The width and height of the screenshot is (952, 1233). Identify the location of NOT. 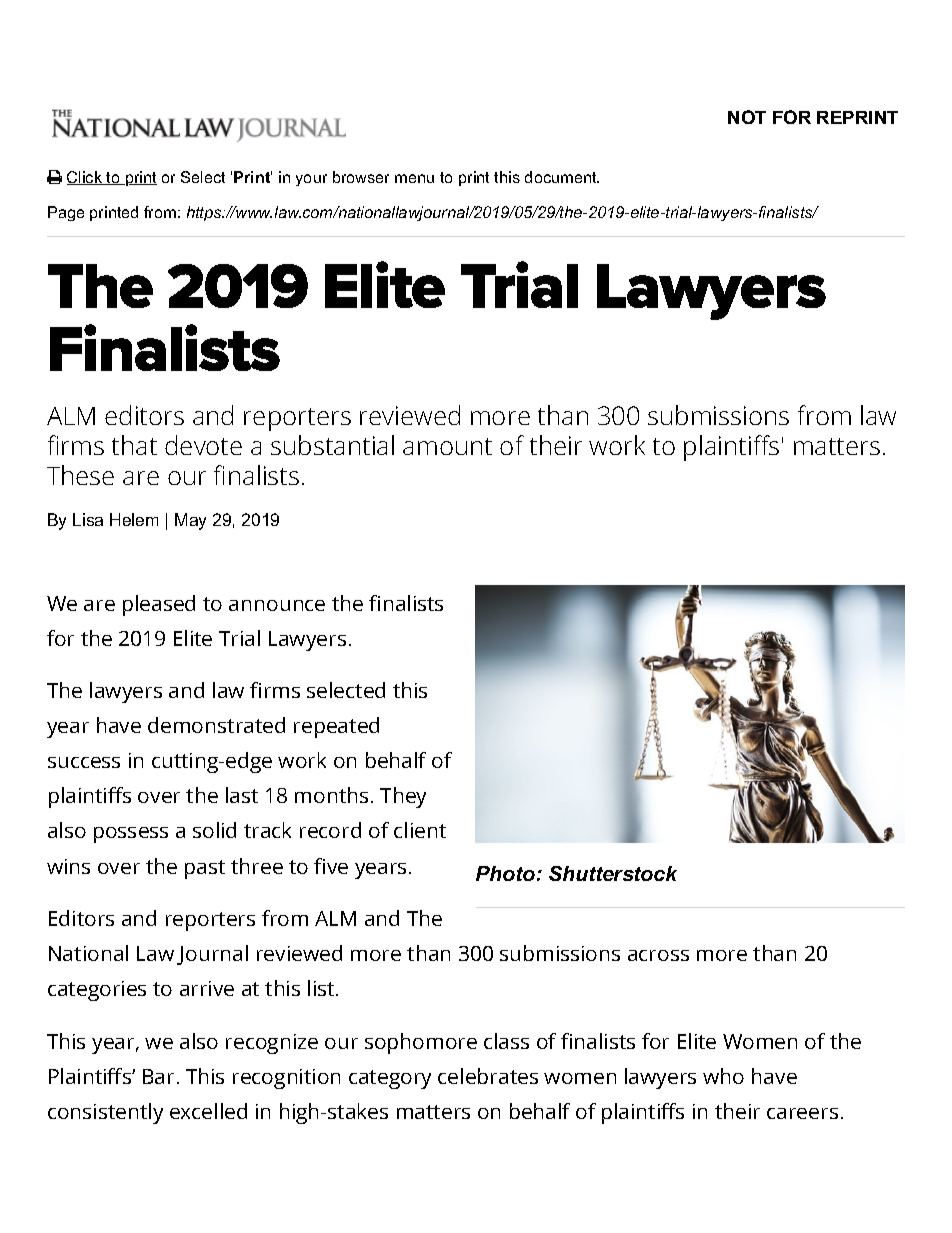
(747, 117).
